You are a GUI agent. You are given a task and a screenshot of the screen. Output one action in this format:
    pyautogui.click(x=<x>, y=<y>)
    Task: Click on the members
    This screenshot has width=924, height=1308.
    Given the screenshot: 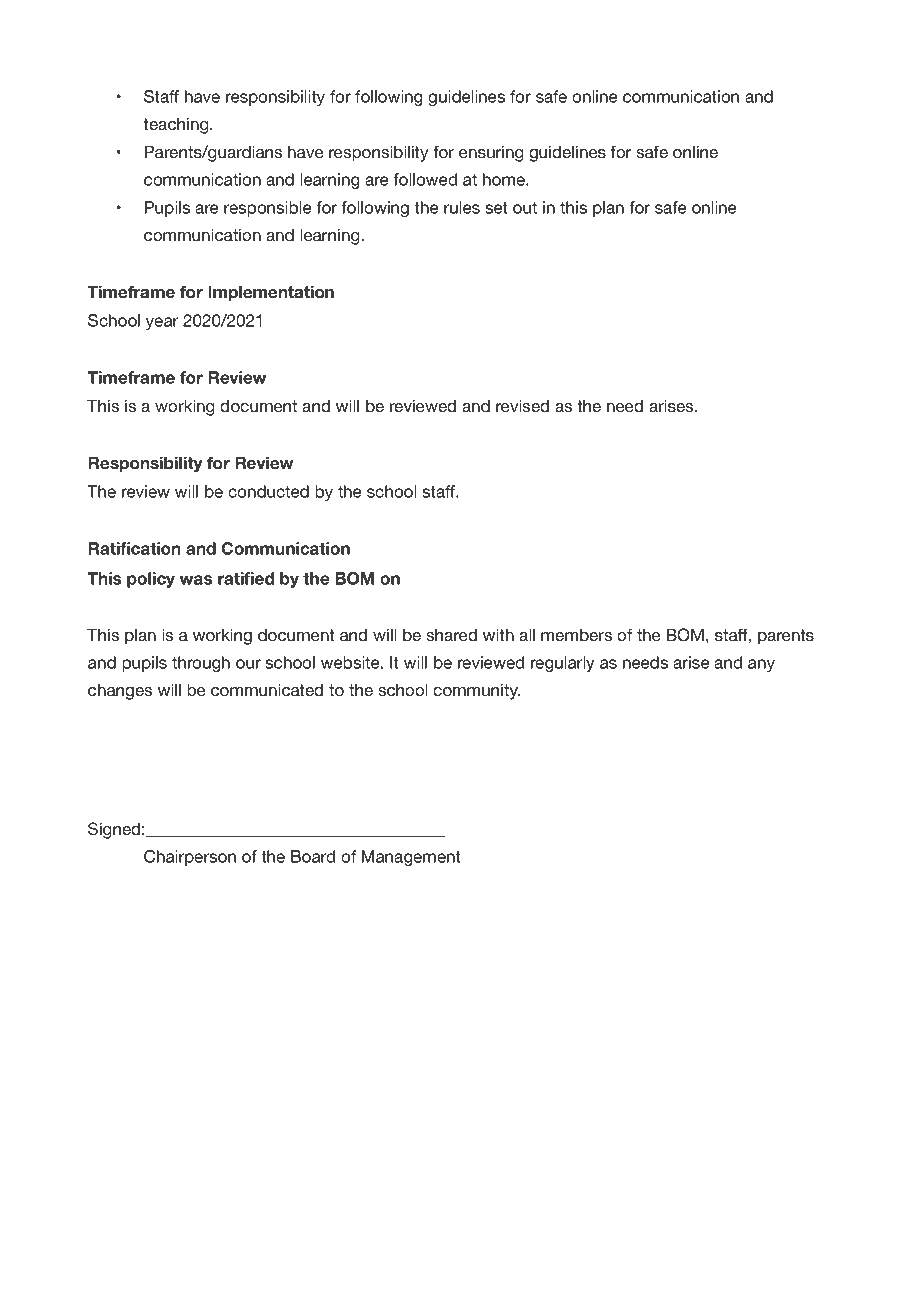 What is the action you would take?
    pyautogui.click(x=576, y=635)
